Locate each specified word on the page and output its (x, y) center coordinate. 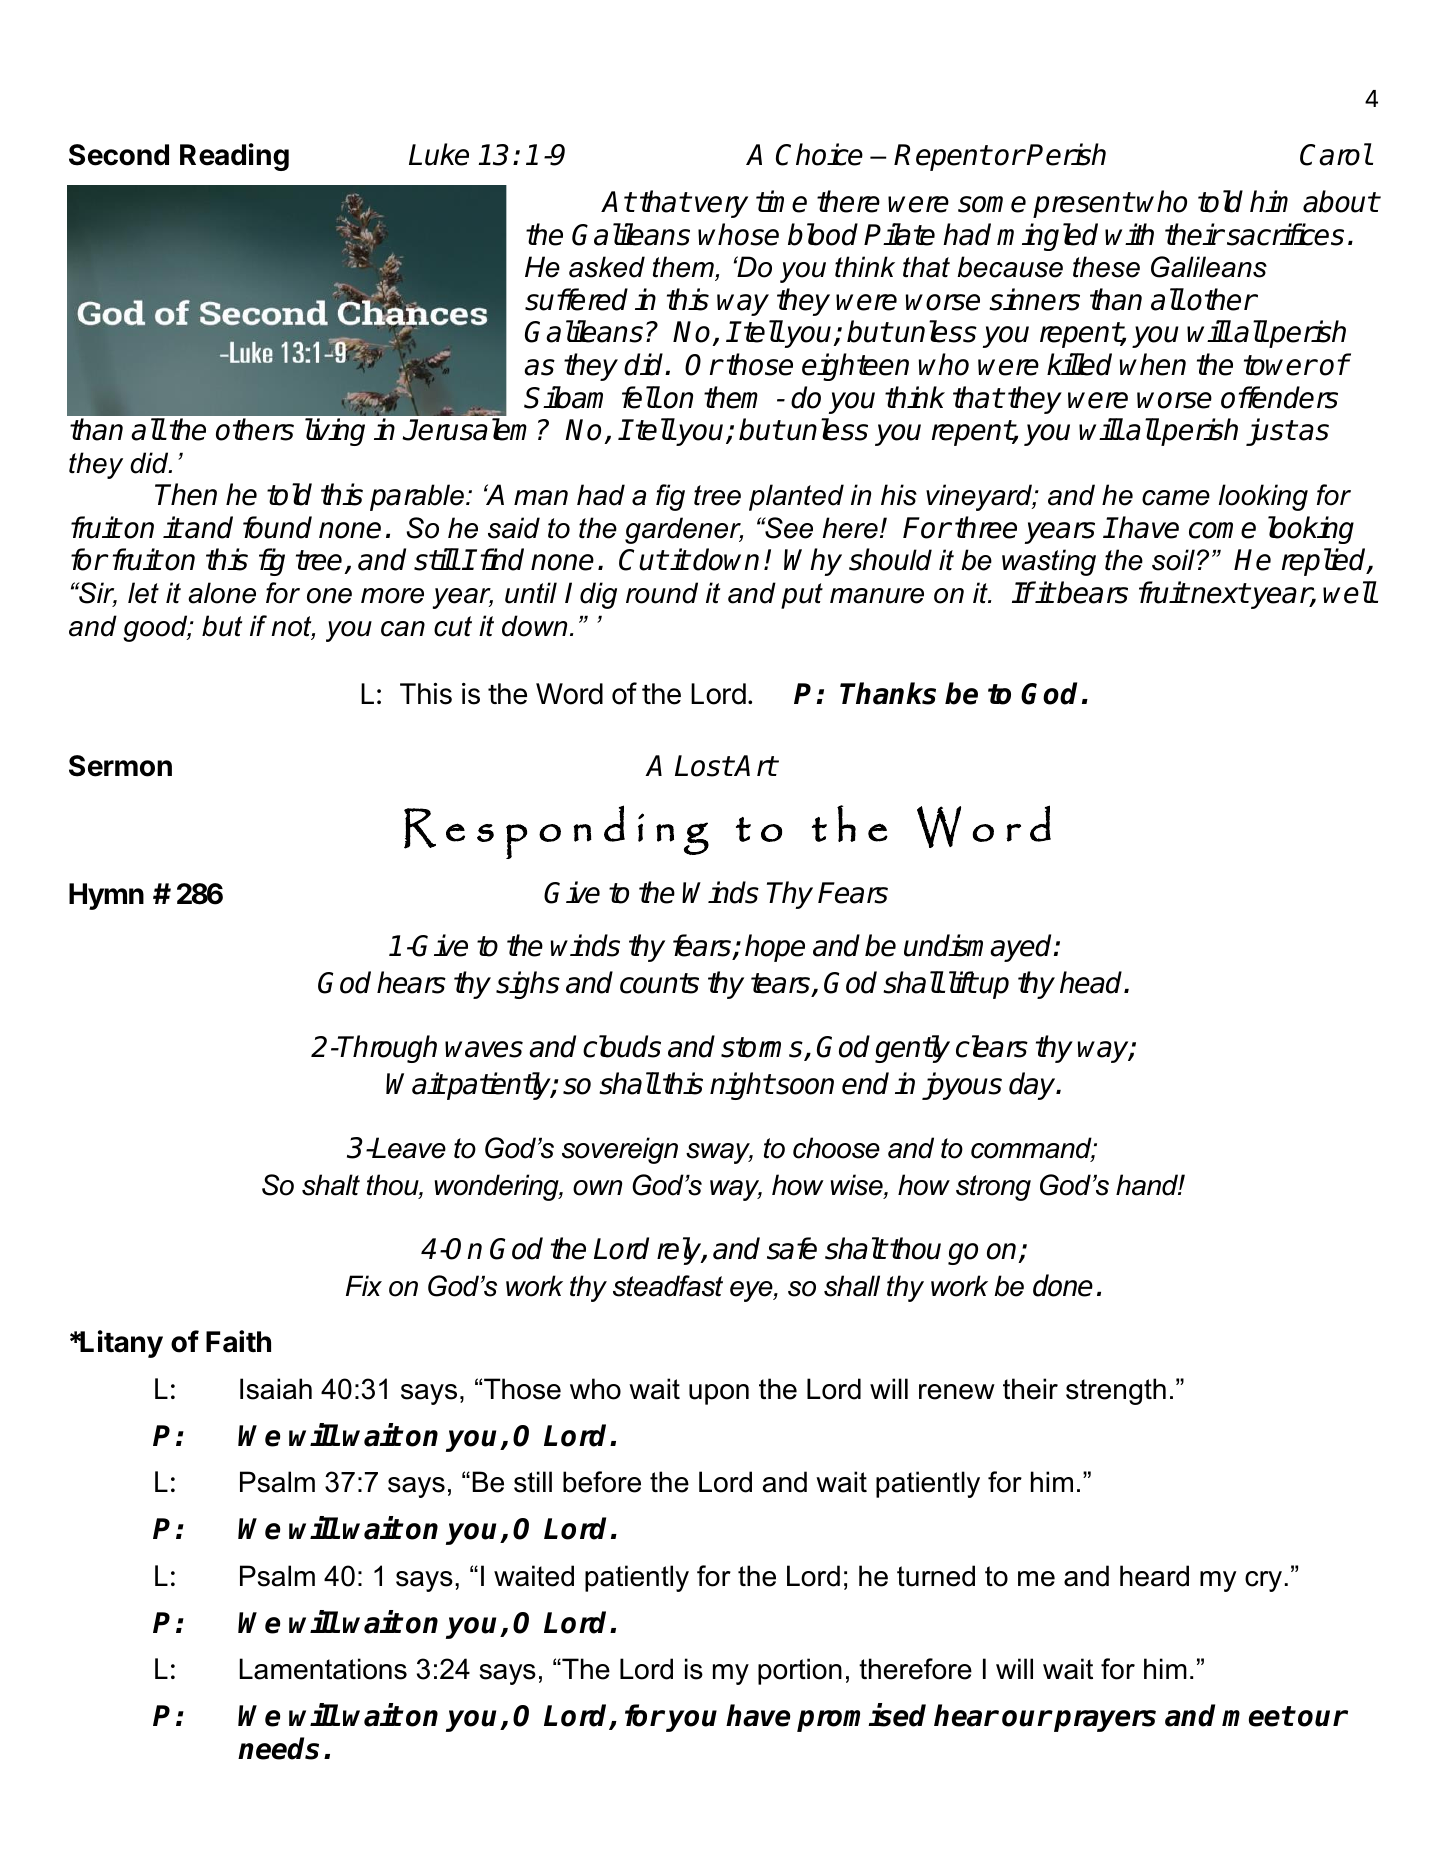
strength (1116, 1391)
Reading (234, 157)
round (662, 593)
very (721, 207)
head (1092, 982)
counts (659, 983)
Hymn (106, 896)
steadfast (668, 1286)
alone (222, 593)
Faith (238, 1341)
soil (1173, 560)
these (1106, 267)
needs (278, 1748)
